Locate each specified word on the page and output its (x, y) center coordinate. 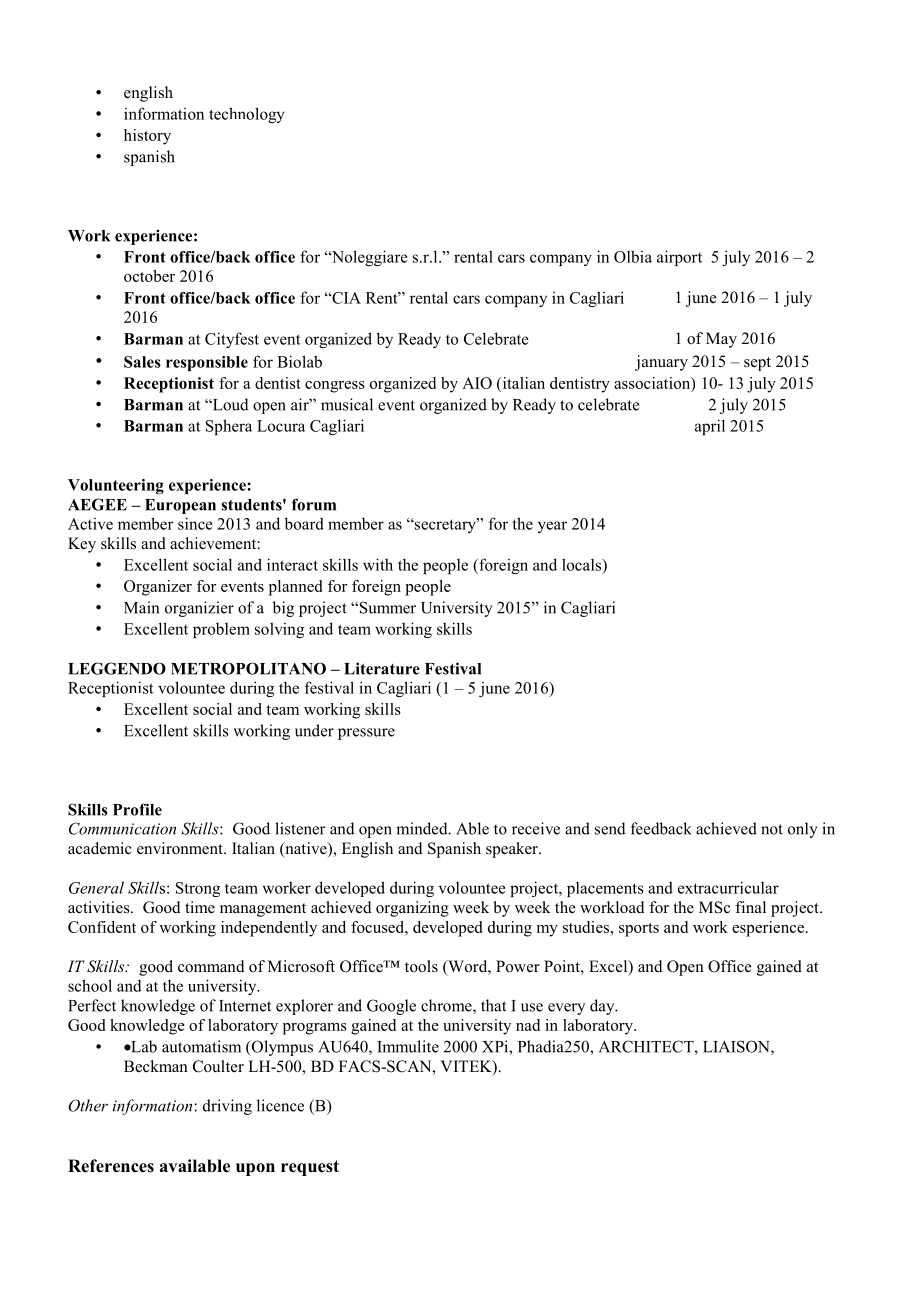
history (147, 137)
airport (679, 258)
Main (141, 607)
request (310, 1168)
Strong (198, 889)
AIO (477, 383)
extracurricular (728, 887)
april (710, 427)
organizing (412, 909)
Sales (142, 362)
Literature (382, 668)
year (552, 527)
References (111, 1166)
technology (247, 115)
